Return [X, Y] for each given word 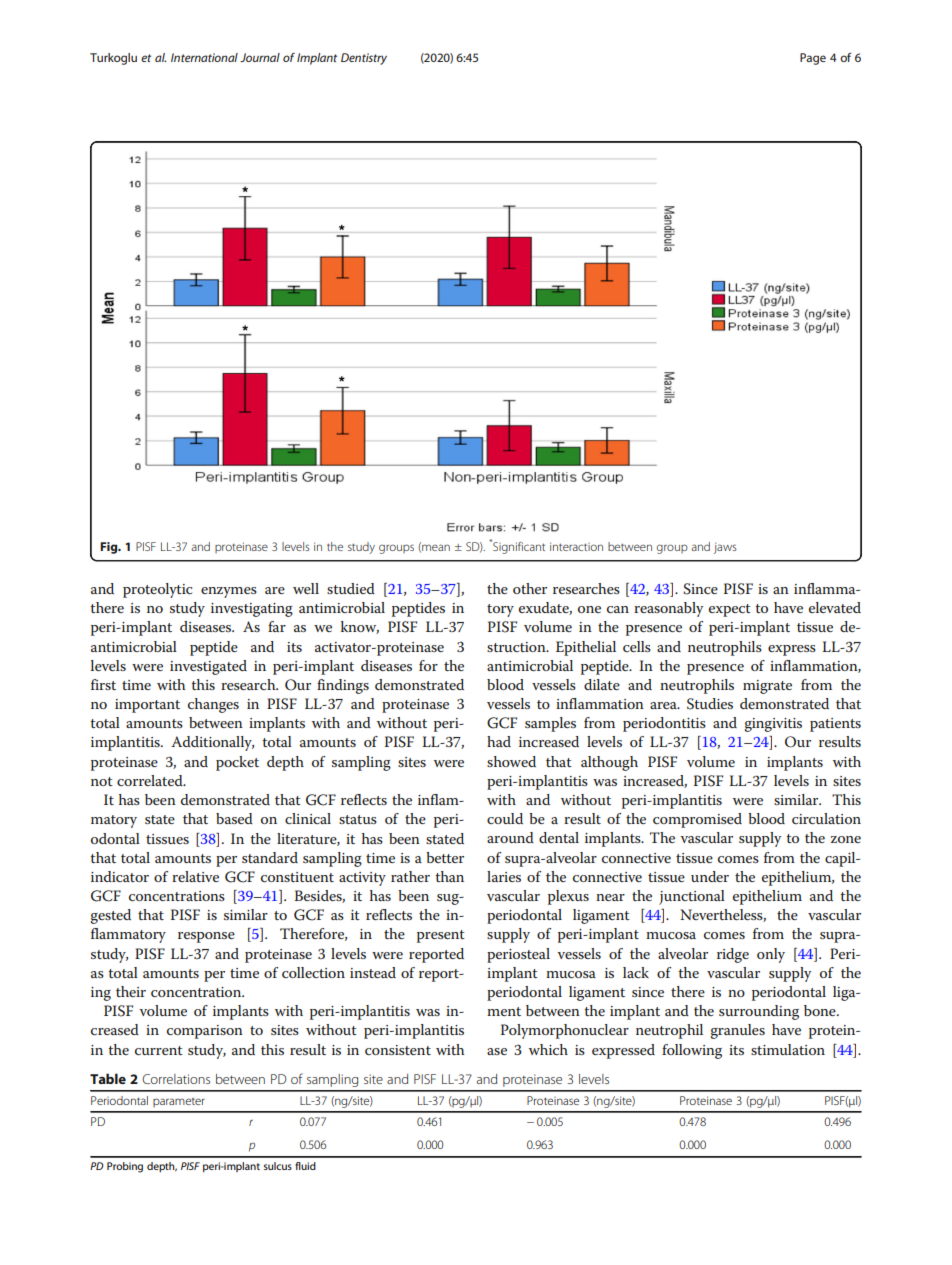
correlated [151, 780]
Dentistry [364, 59]
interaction [576, 546]
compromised [697, 820]
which [548, 1049]
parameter [179, 1102]
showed [511, 761]
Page [813, 59]
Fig [110, 548]
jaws [725, 548]
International [204, 57]
